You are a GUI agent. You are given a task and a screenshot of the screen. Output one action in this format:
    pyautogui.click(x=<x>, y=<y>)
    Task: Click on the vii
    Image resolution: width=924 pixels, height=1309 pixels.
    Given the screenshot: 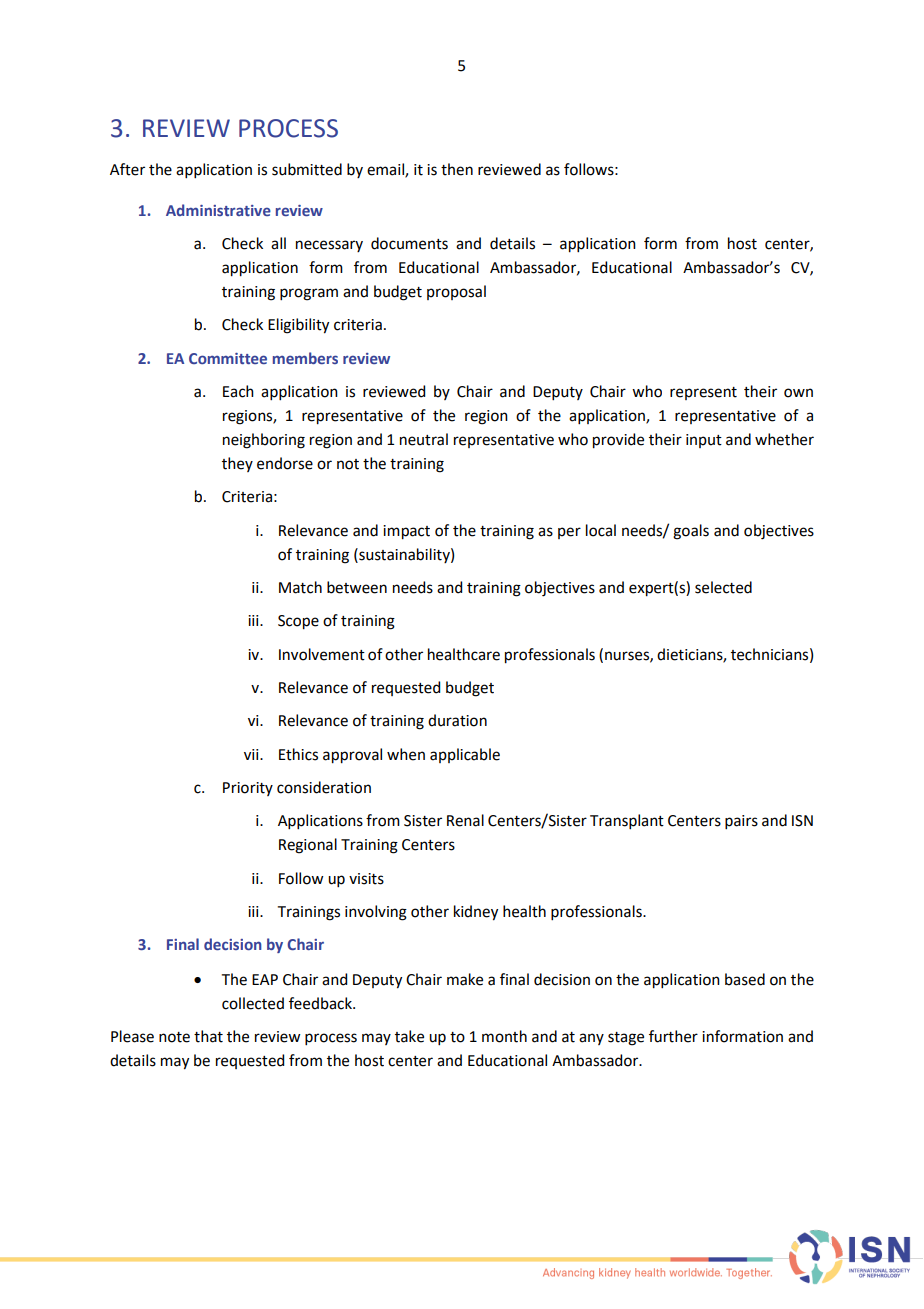 What is the action you would take?
    pyautogui.click(x=252, y=754)
